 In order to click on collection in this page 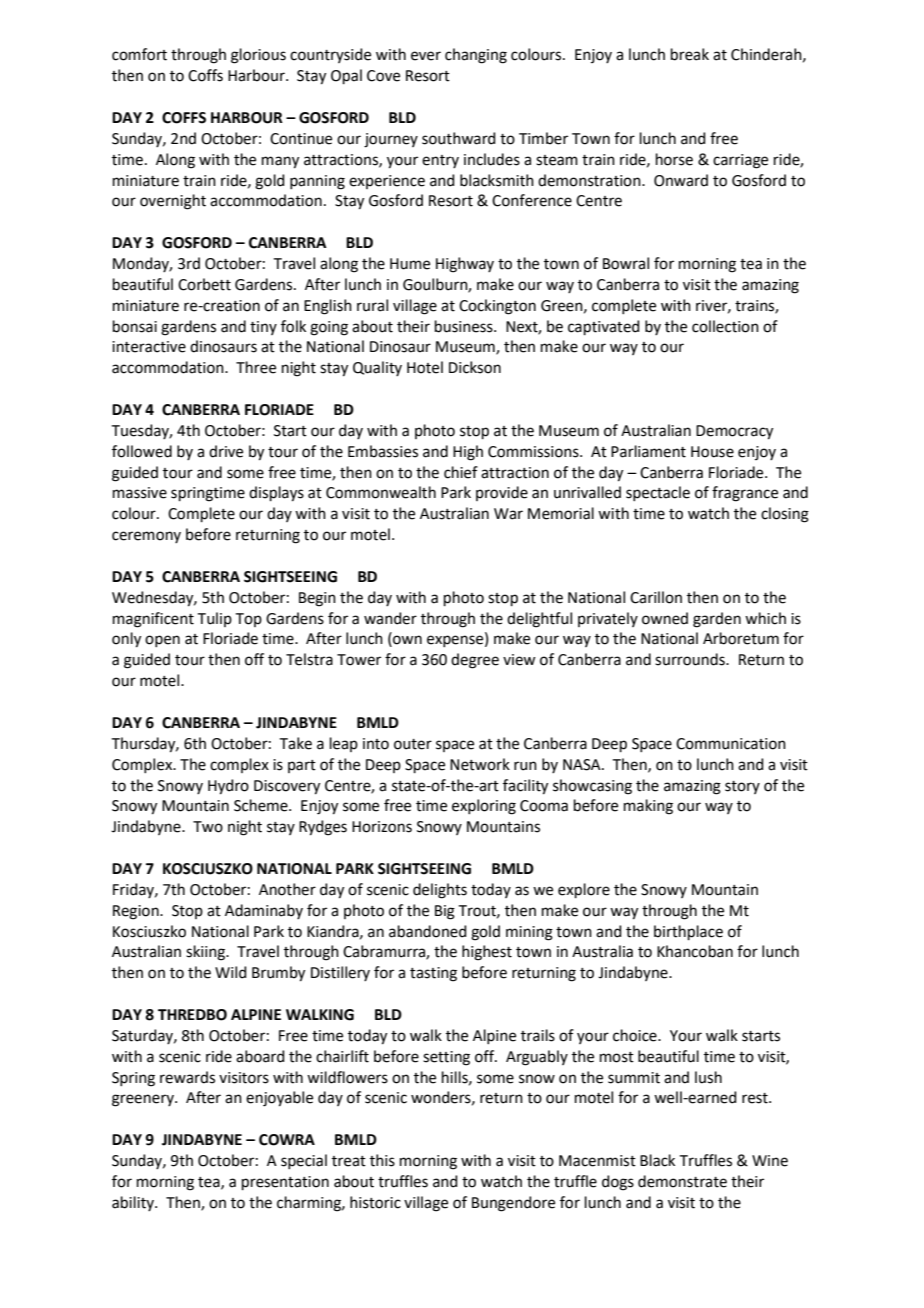, I will do `click(725, 326)`.
